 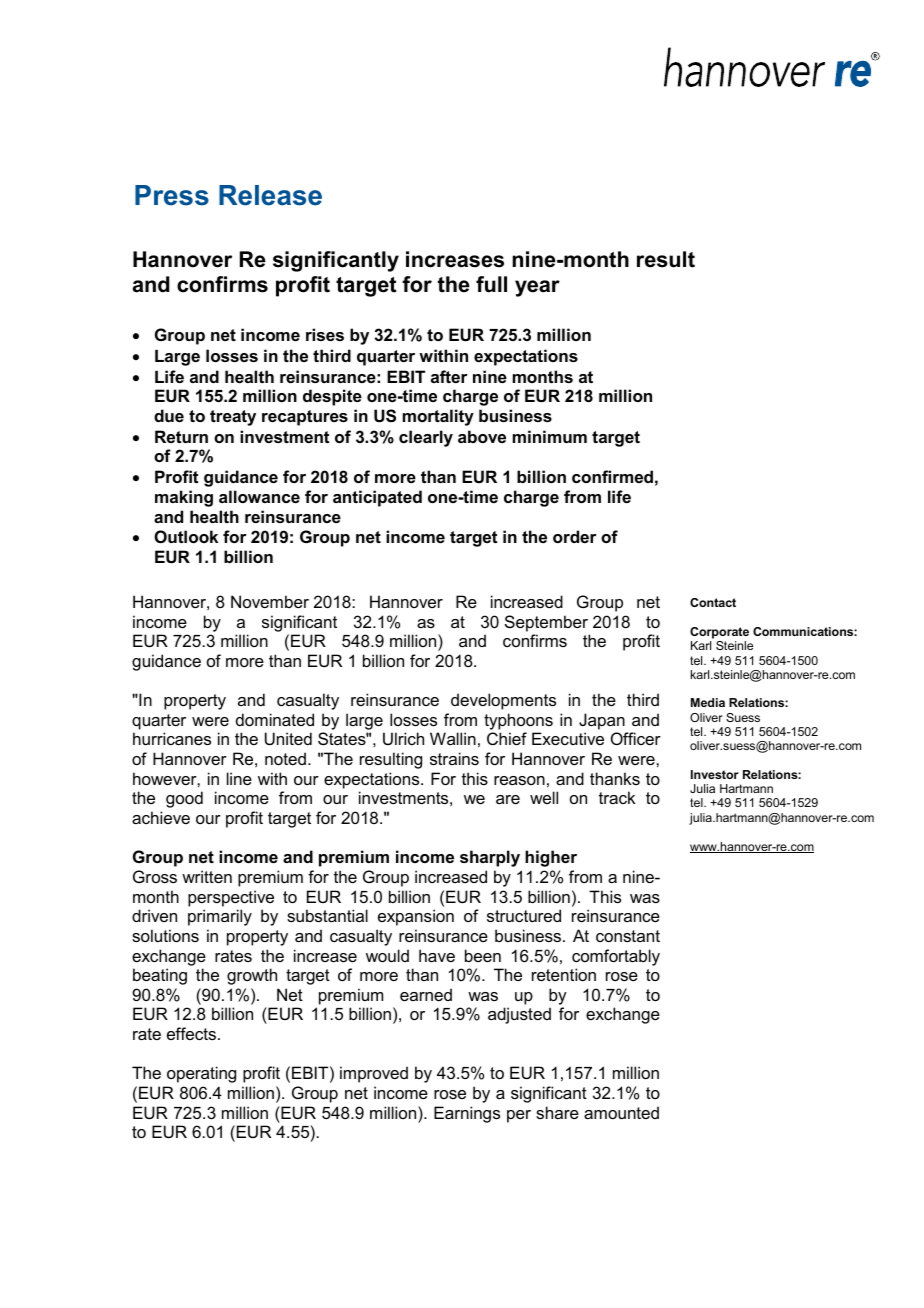 What do you see at coordinates (201, 1074) in the page?
I see `operating` at bounding box center [201, 1074].
